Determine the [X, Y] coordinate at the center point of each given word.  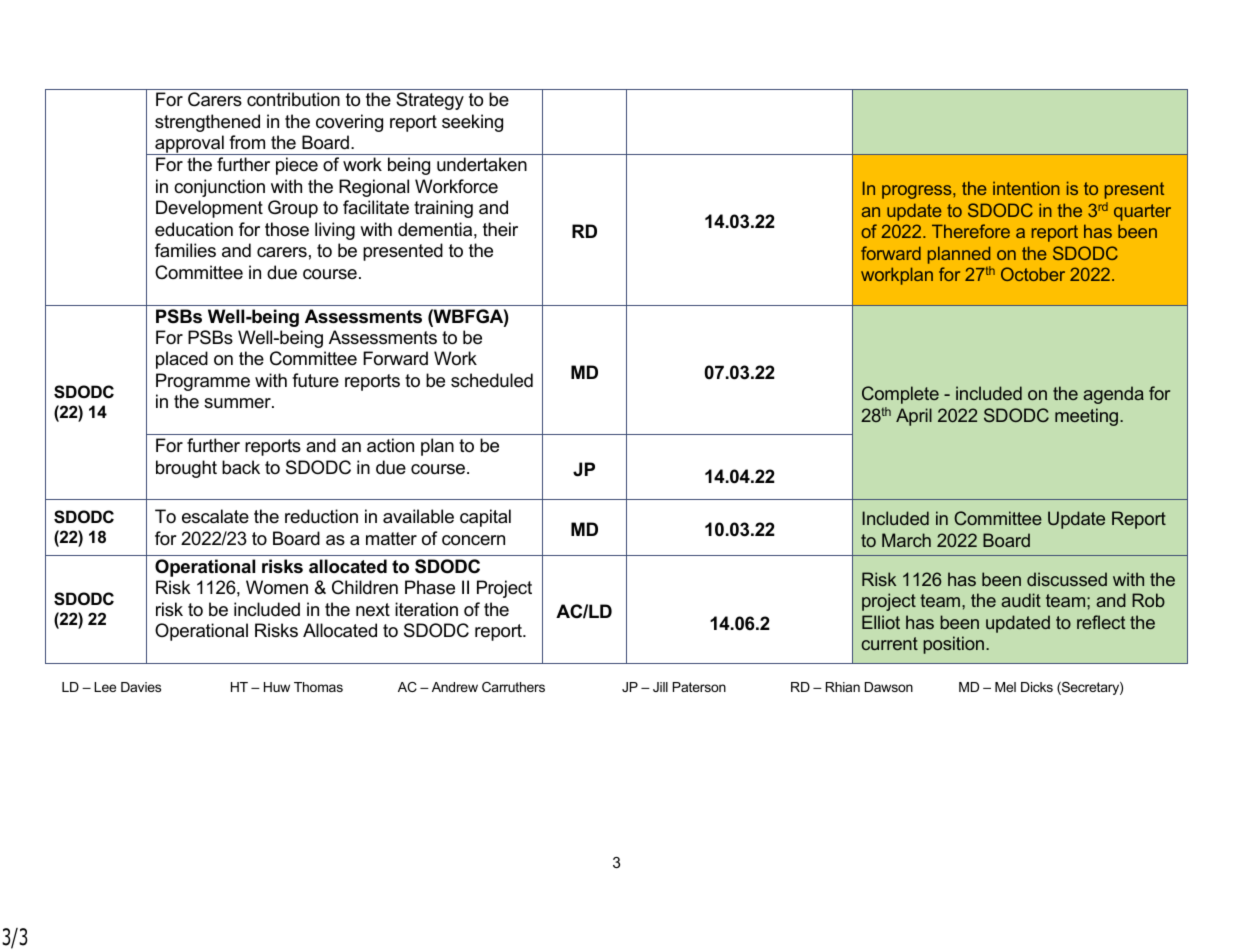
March [906, 540]
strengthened [207, 123]
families [185, 250]
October [1033, 274]
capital [485, 518]
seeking [472, 123]
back [241, 467]
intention [1026, 188]
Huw [277, 687]
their [500, 229]
